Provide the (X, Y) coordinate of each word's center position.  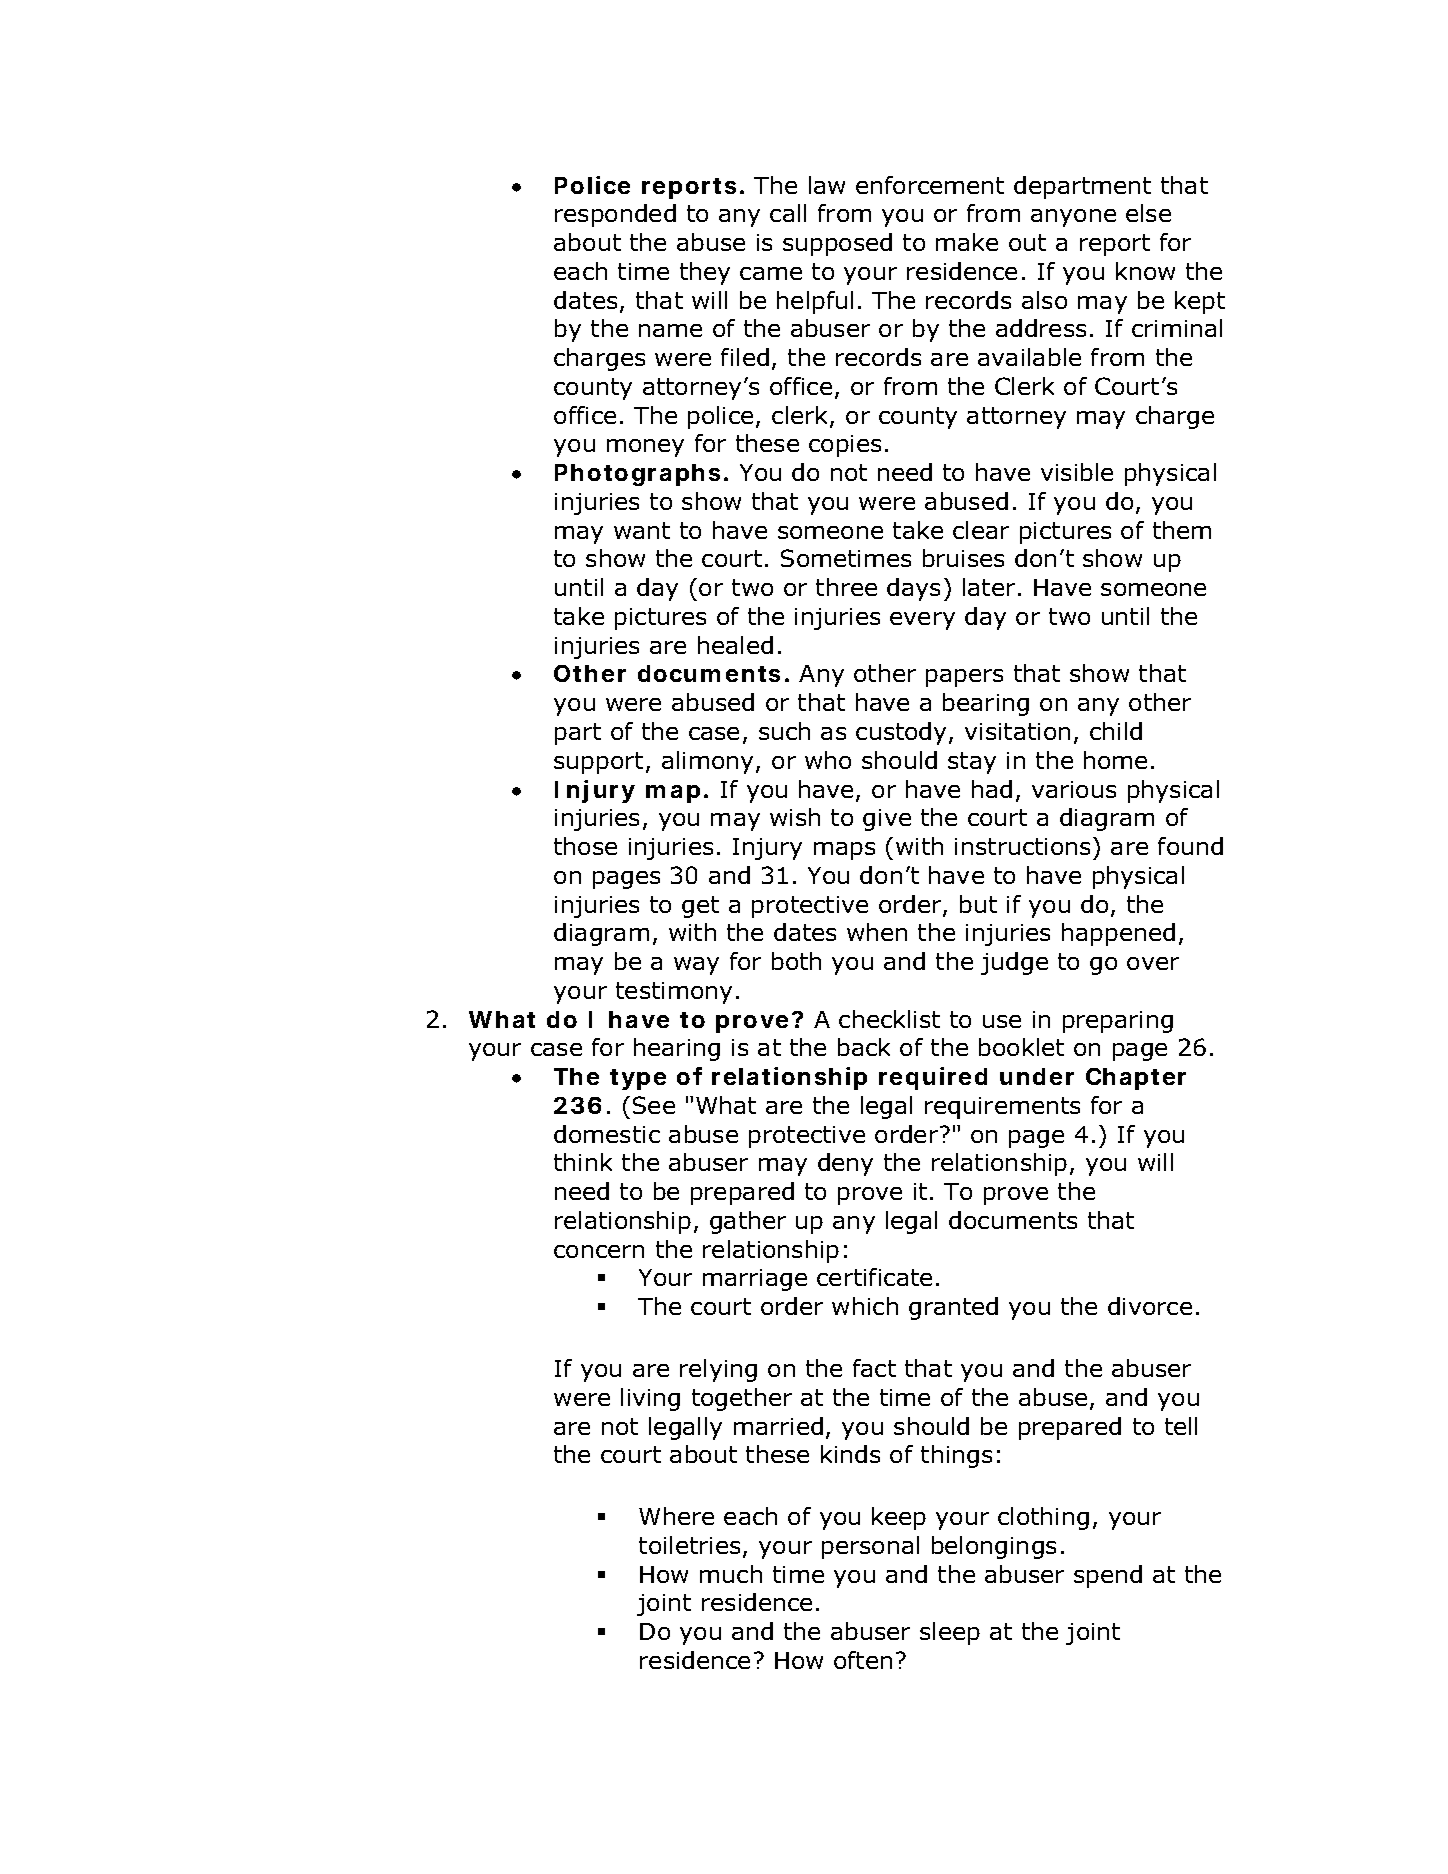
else (1148, 213)
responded (615, 215)
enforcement (930, 185)
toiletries (689, 1545)
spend (1108, 1576)
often (863, 1660)
